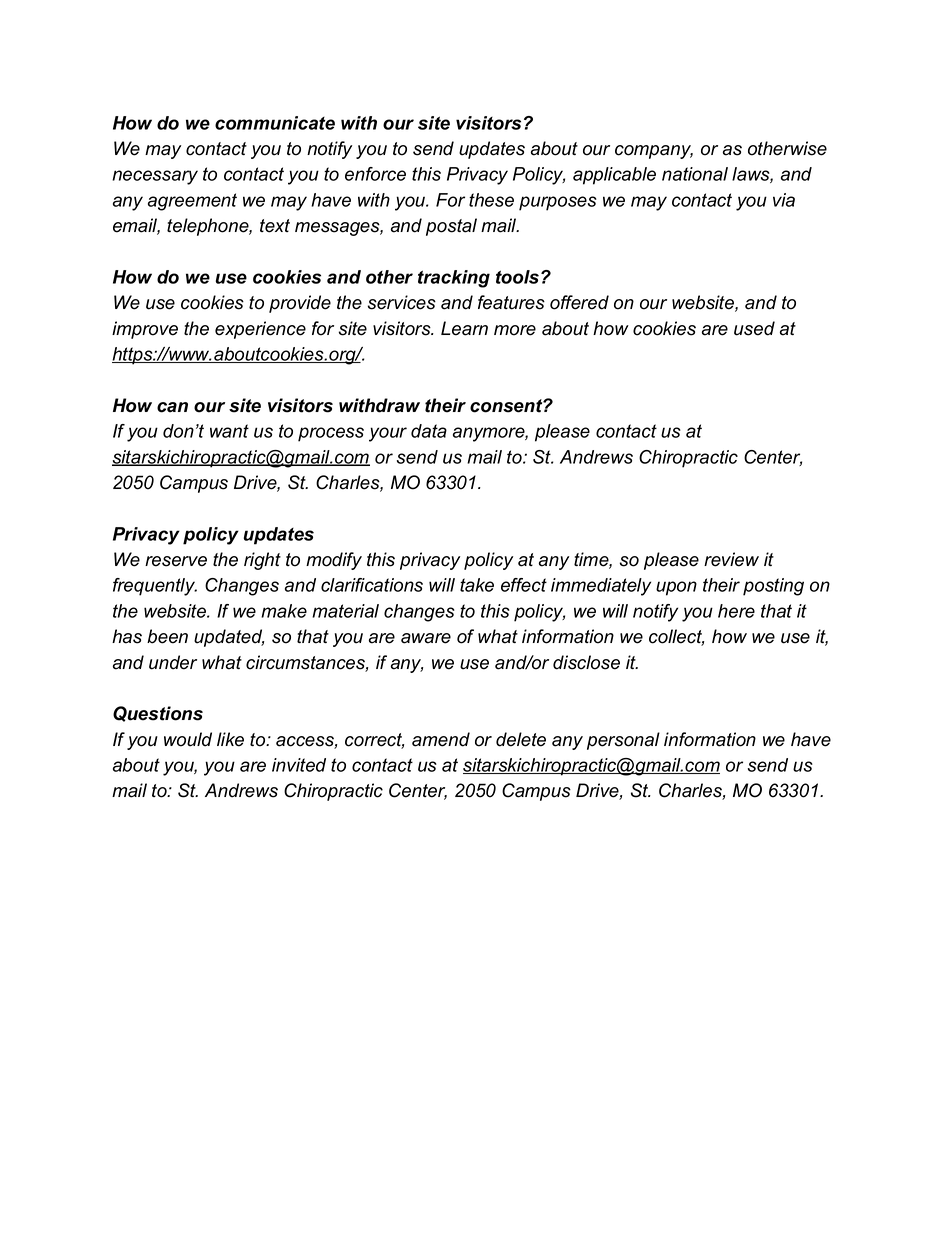 Image resolution: width=952 pixels, height=1233 pixels. What do you see at coordinates (623, 741) in the screenshot?
I see `personal` at bounding box center [623, 741].
